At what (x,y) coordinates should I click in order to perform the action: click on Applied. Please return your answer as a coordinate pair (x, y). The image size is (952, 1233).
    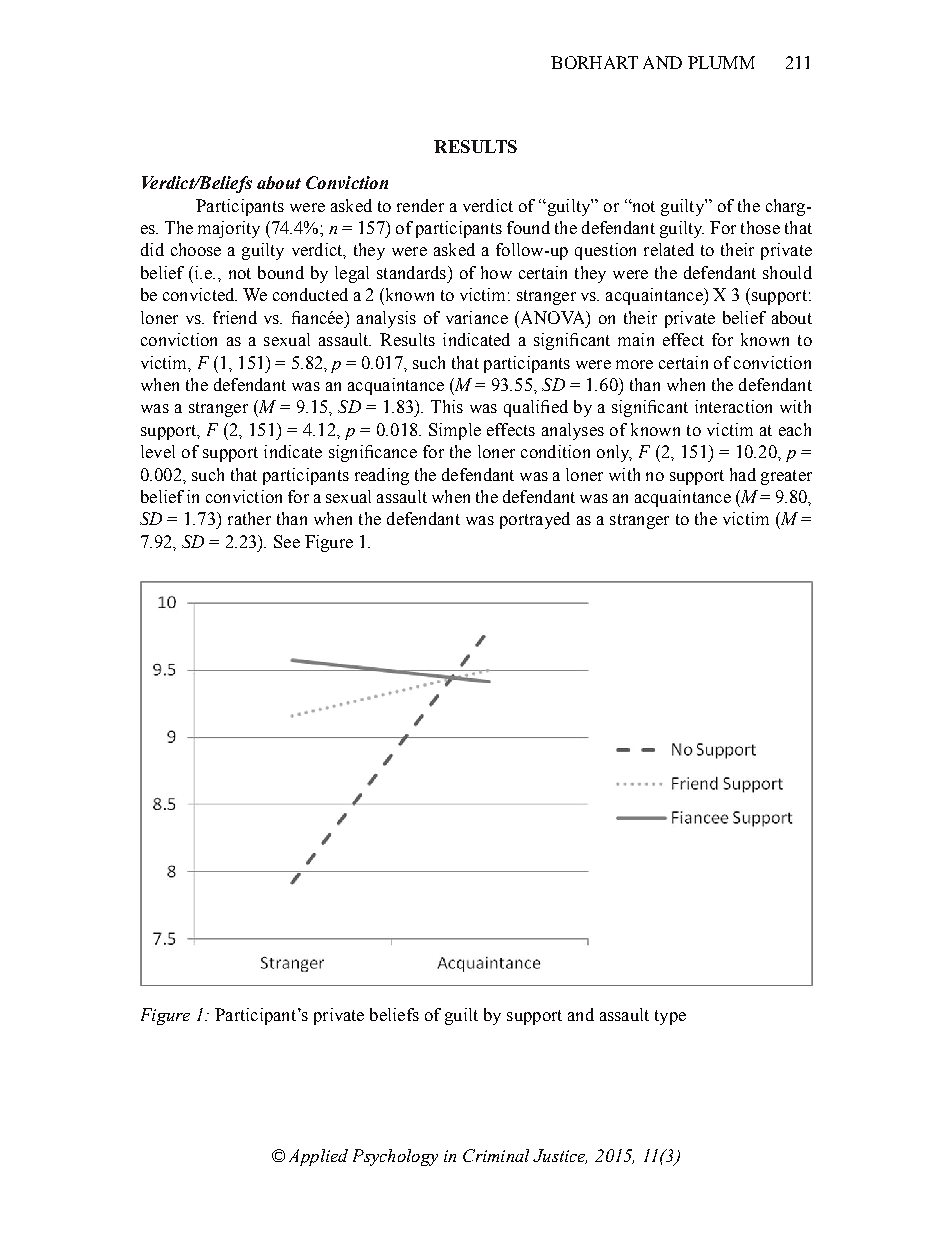
    Looking at the image, I should click on (318, 1157).
